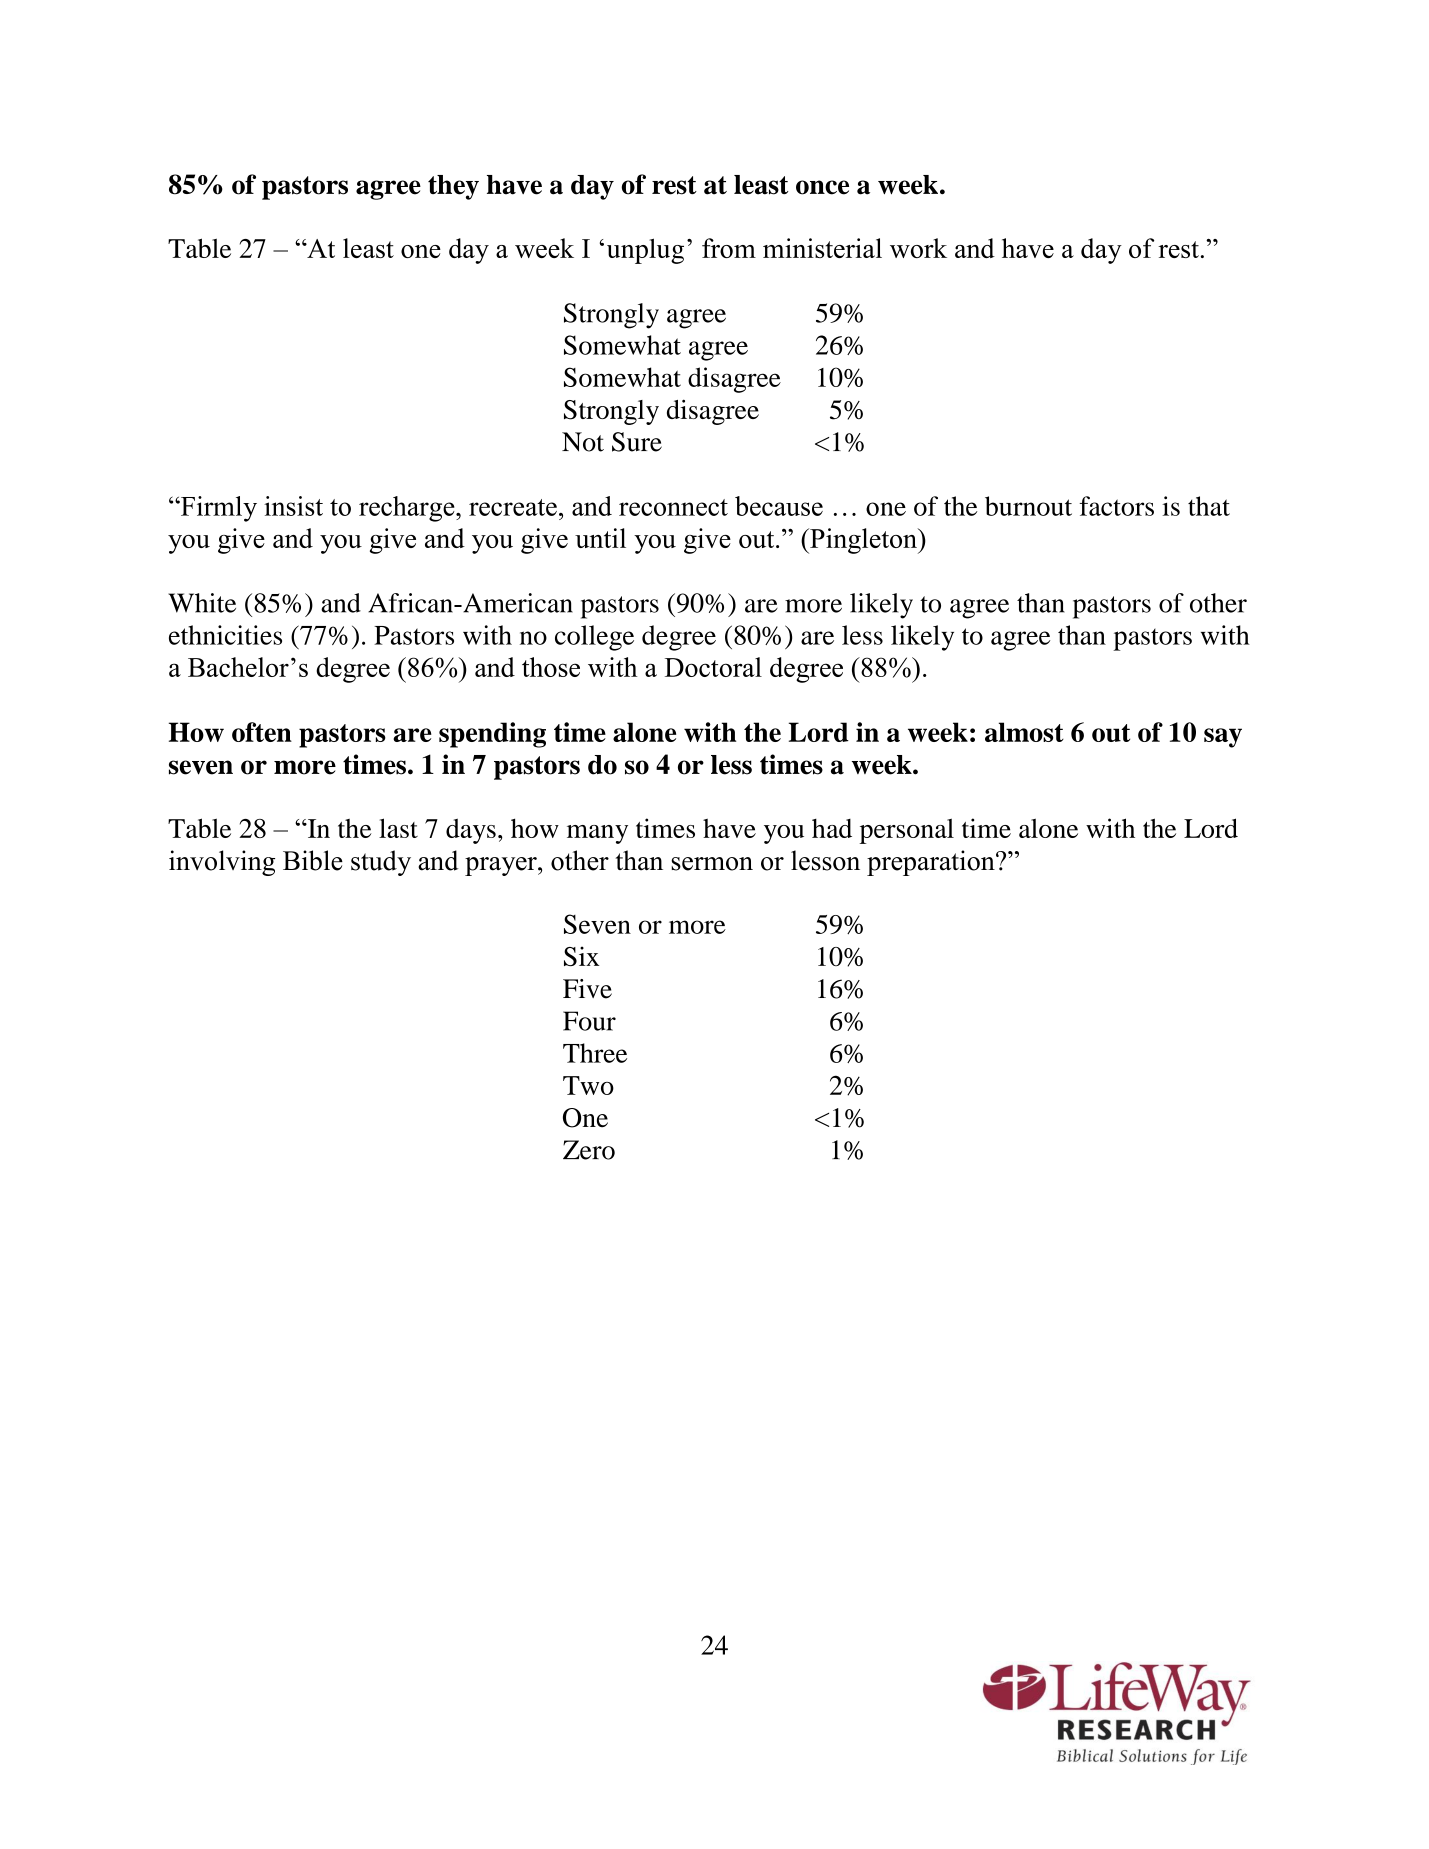  Describe the element at coordinates (1116, 506) in the screenshot. I see `factors` at that location.
